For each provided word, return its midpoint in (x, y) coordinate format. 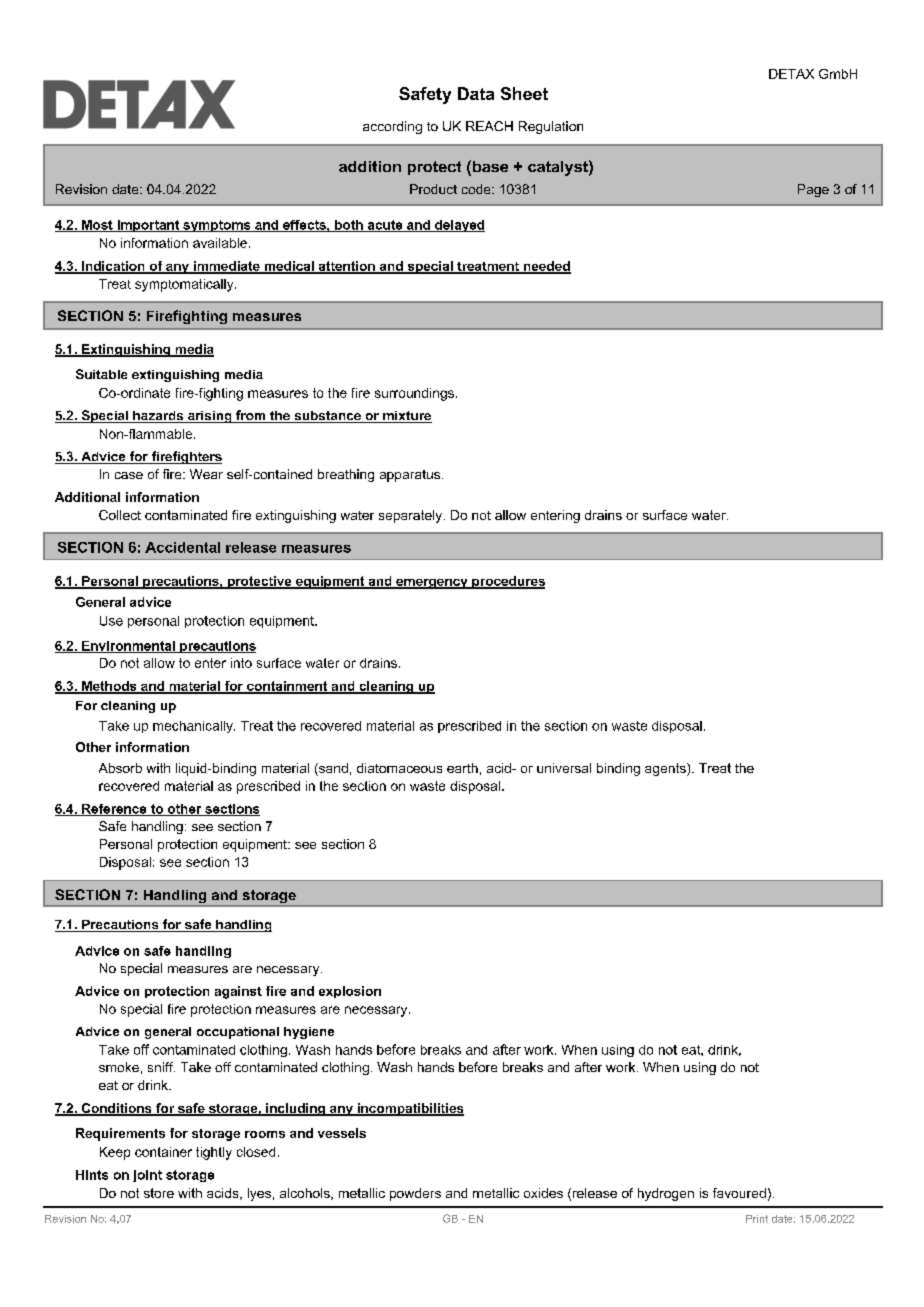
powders (415, 1194)
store (159, 1193)
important (148, 226)
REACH (489, 126)
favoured (739, 1193)
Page (813, 190)
